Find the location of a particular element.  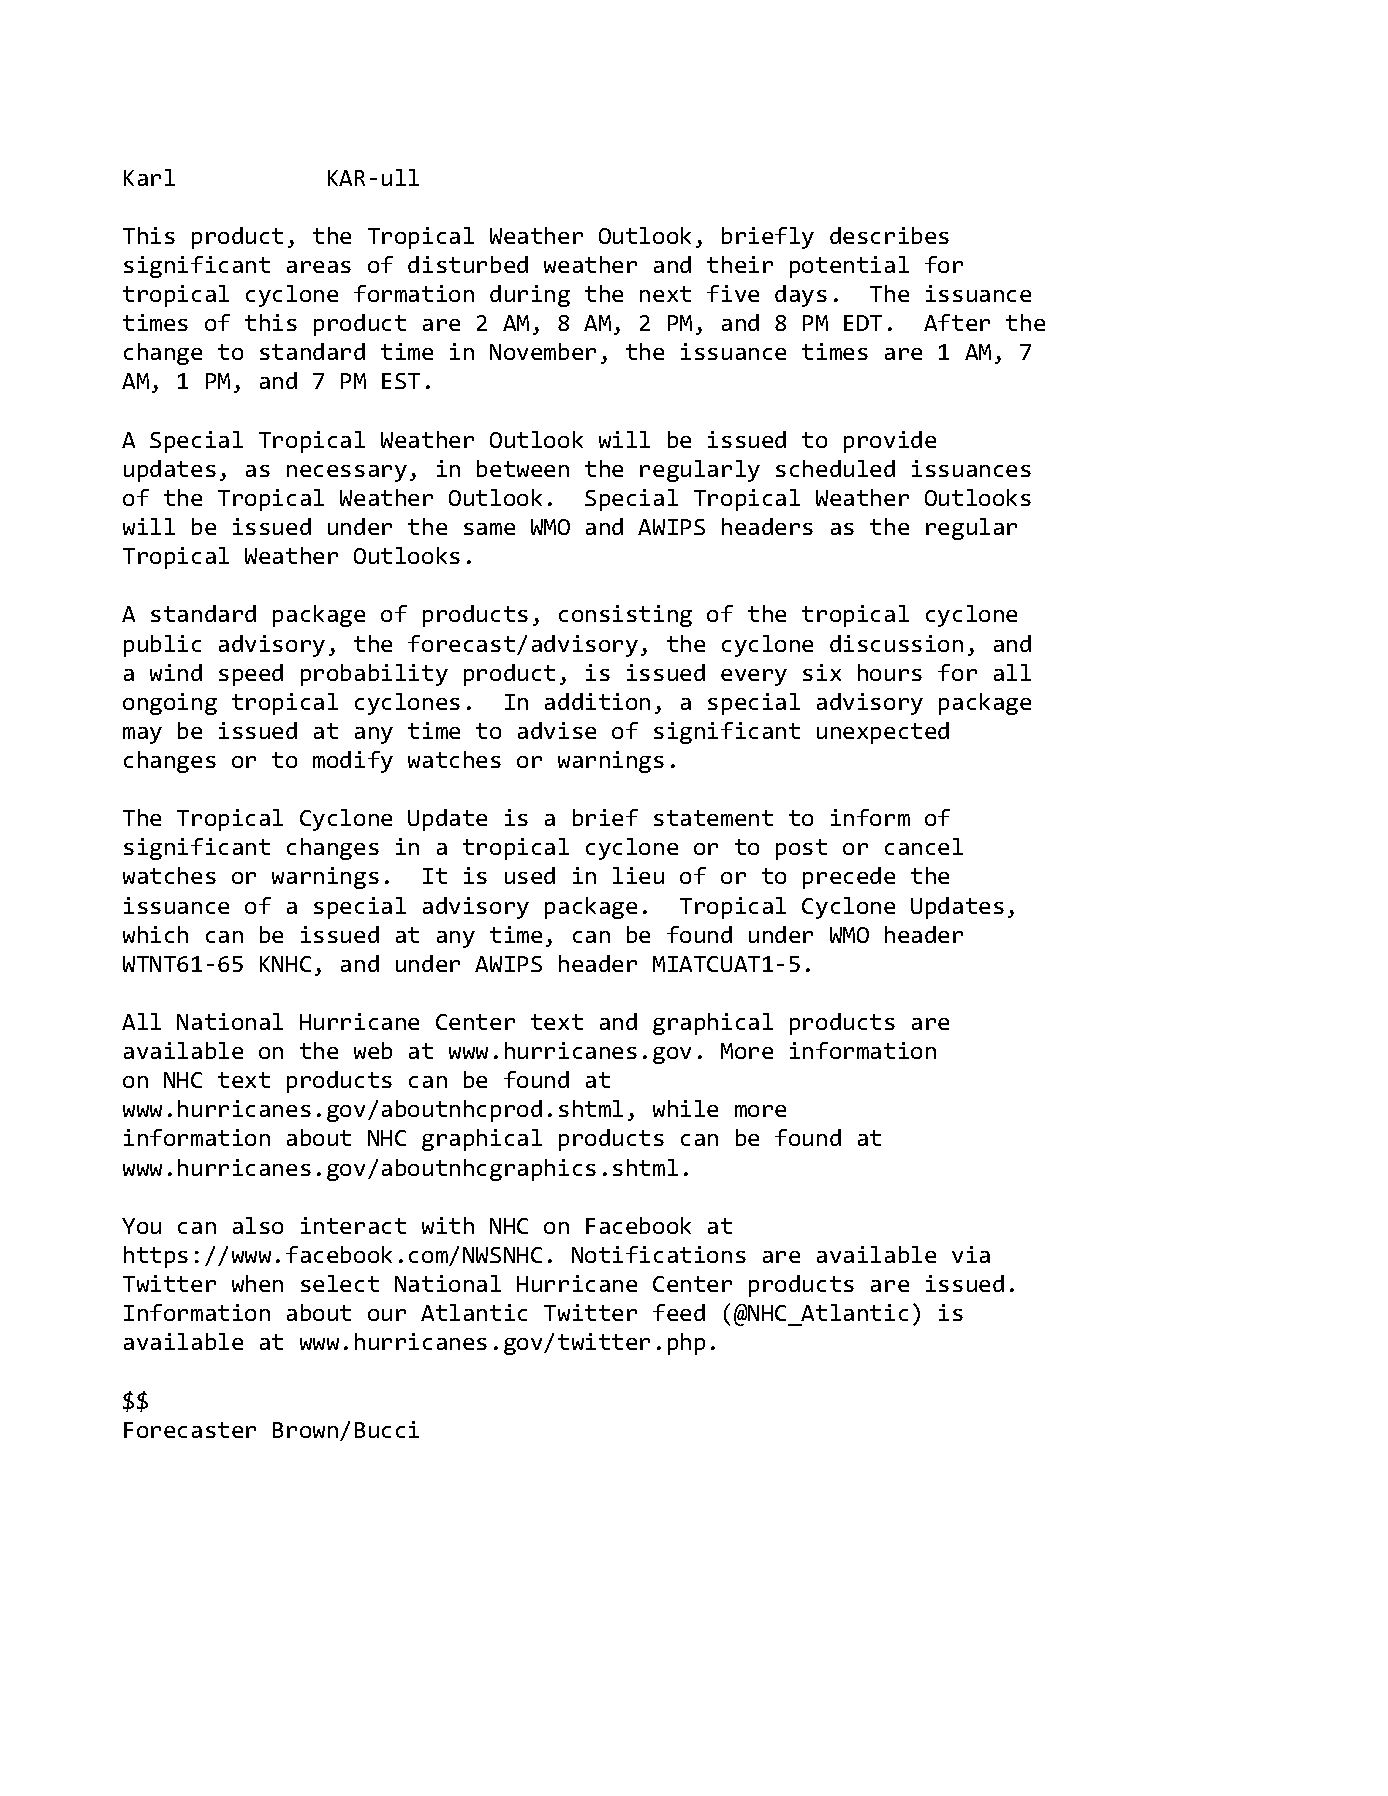

which is located at coordinates (155, 934).
